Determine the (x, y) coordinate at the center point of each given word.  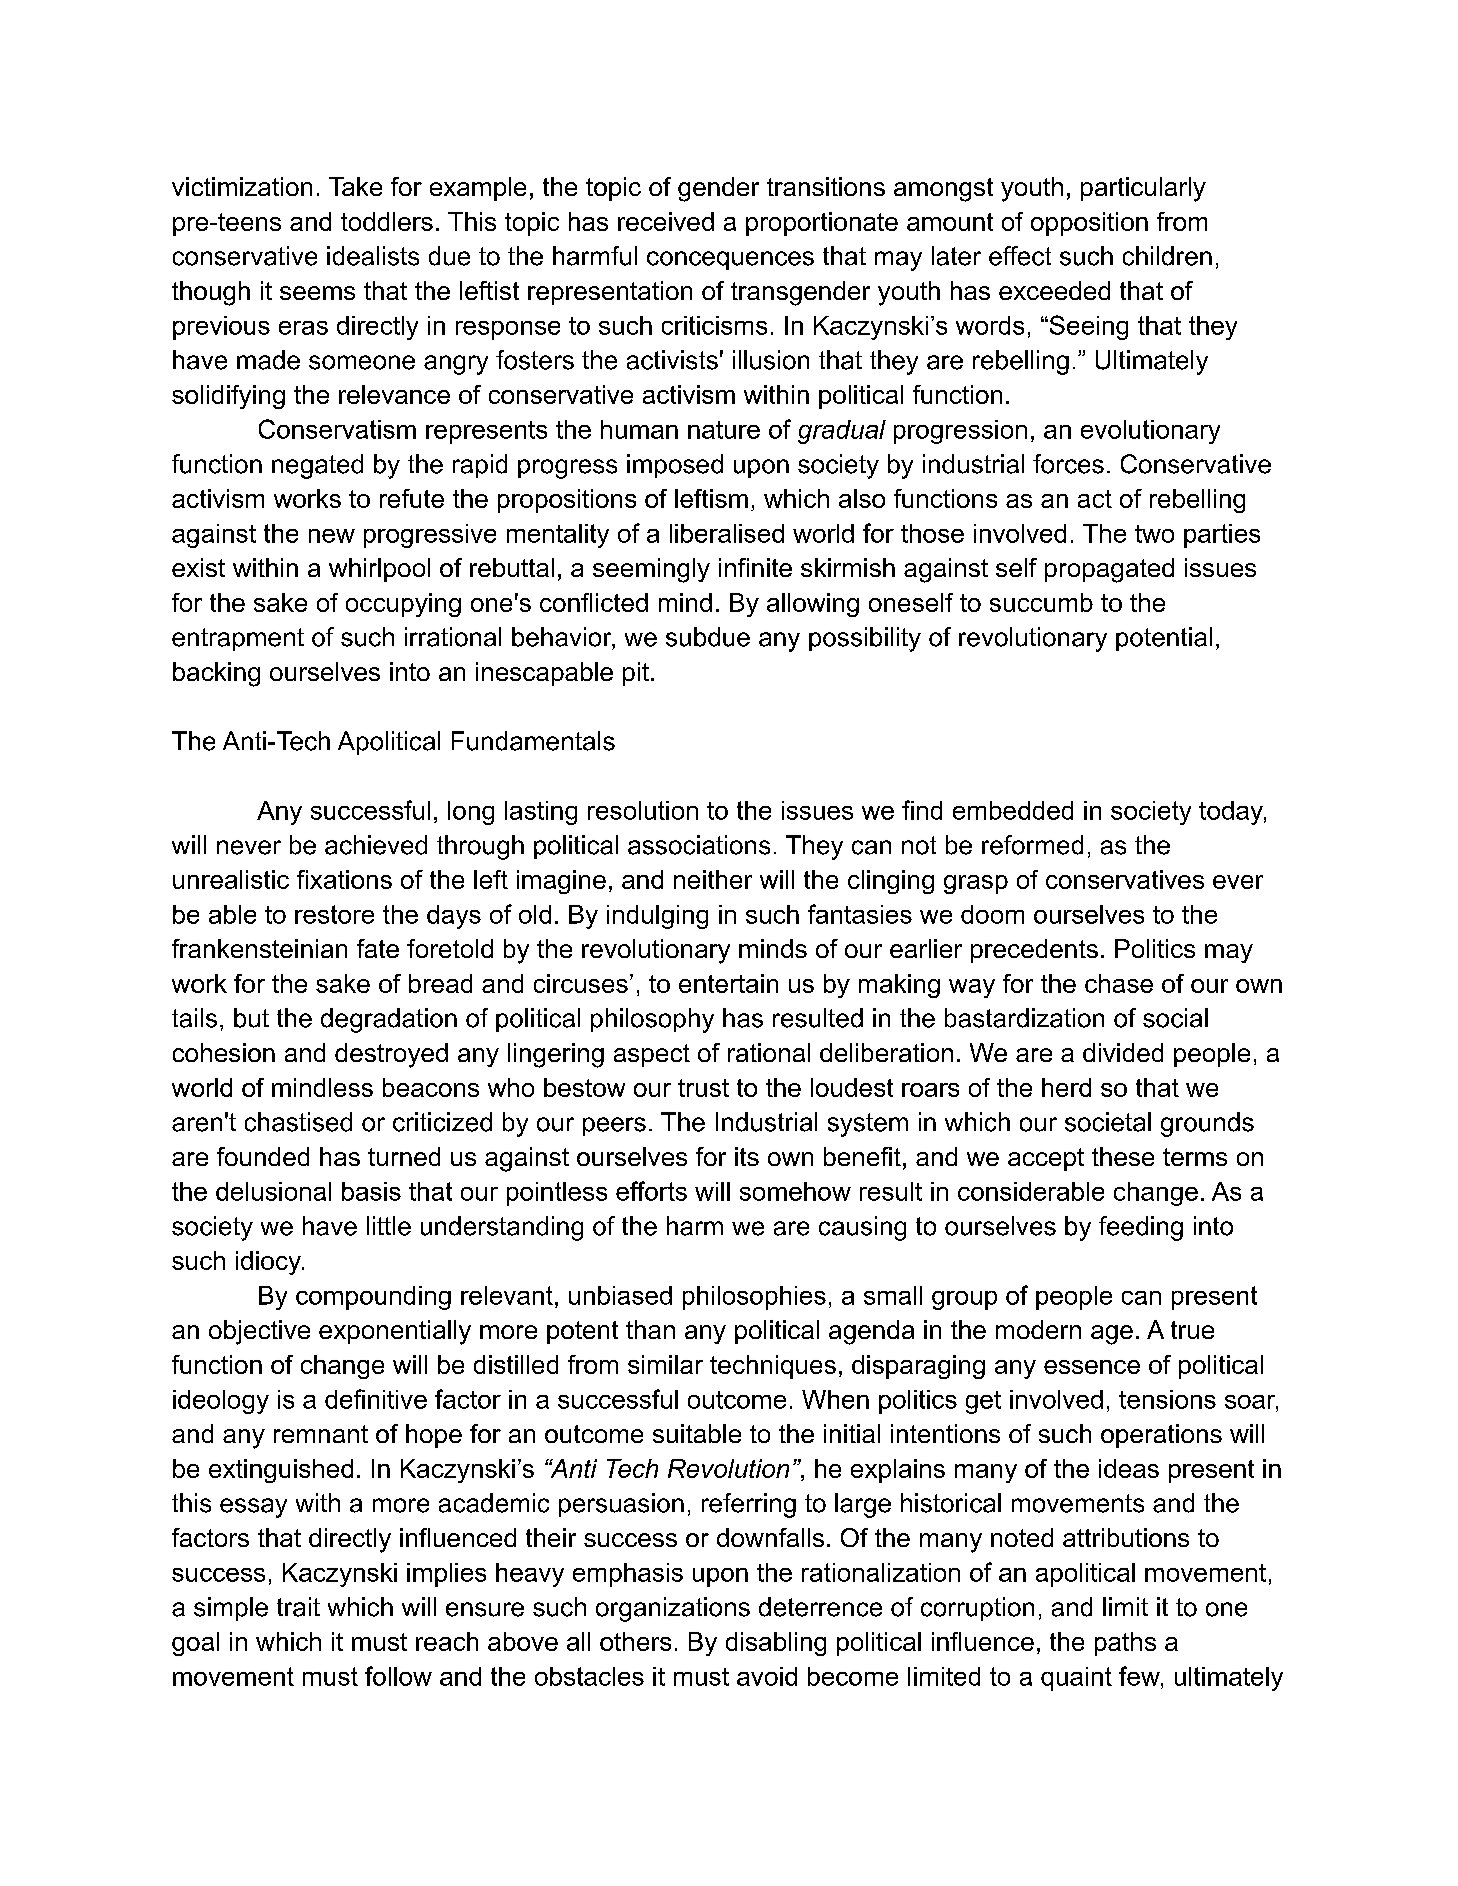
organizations (673, 1609)
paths (1125, 1644)
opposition (1089, 224)
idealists (373, 256)
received (666, 221)
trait (298, 1607)
